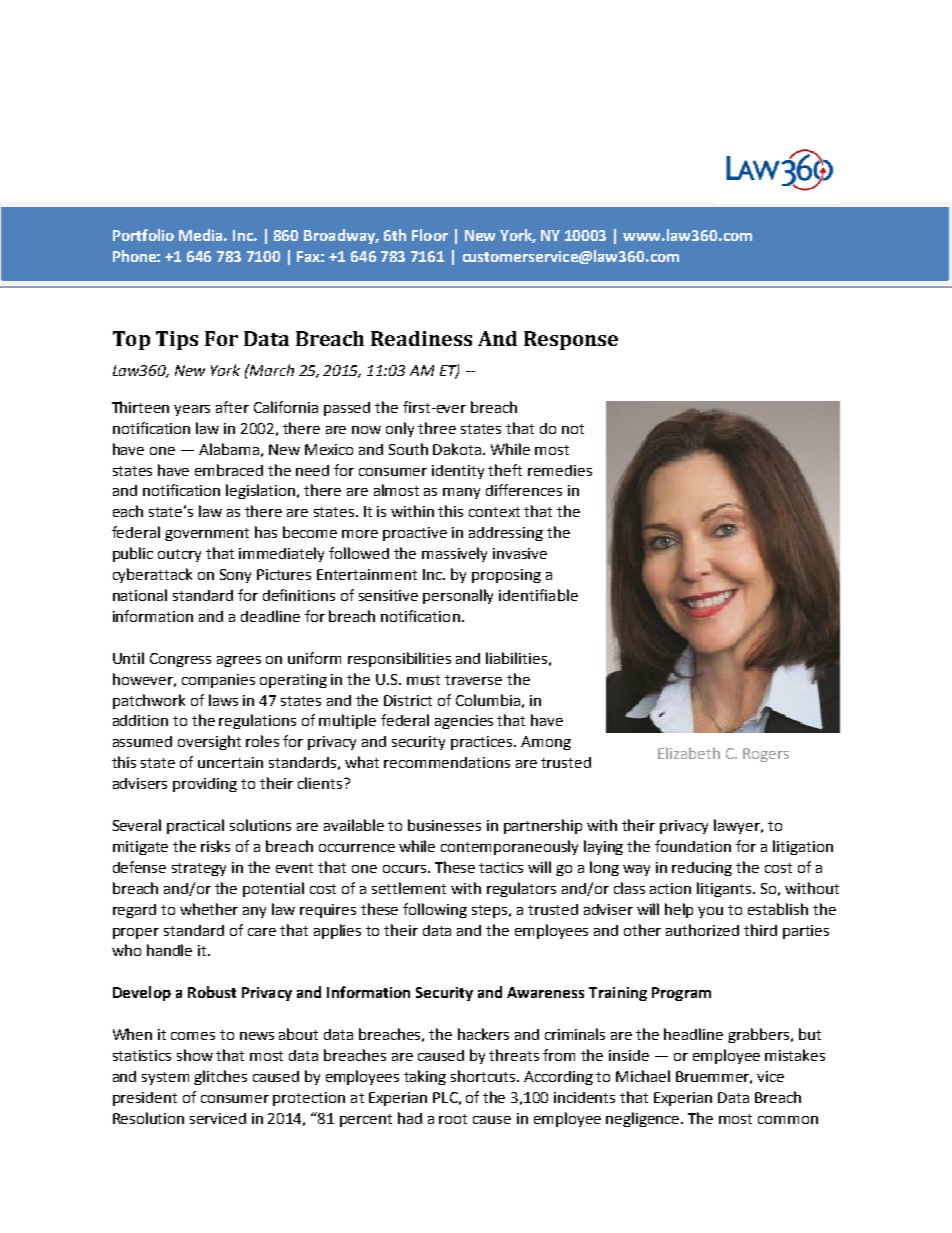 This image has width=952, height=1233. Describe the element at coordinates (693, 846) in the image. I see `foundation` at that location.
